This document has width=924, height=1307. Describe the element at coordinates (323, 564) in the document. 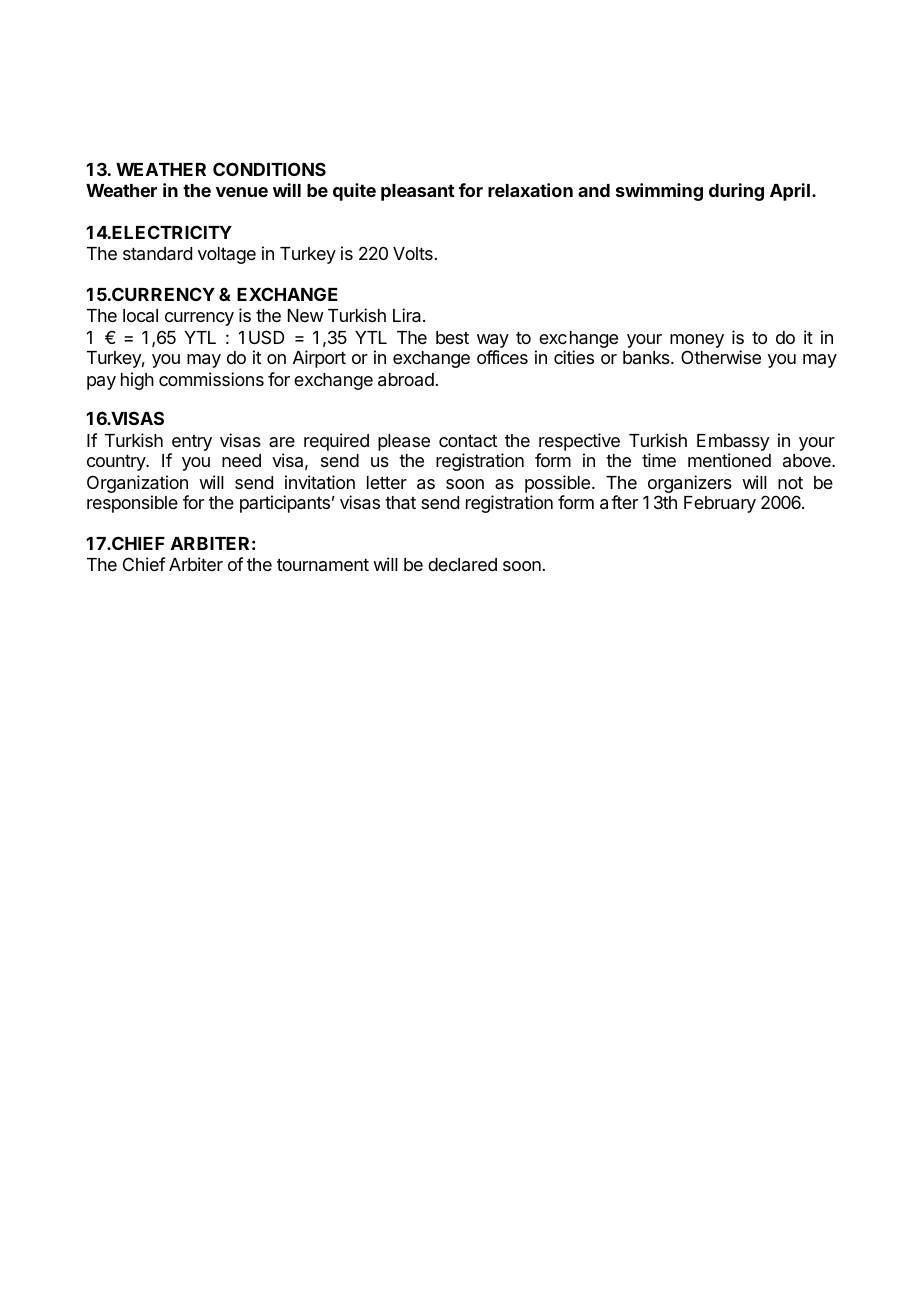

I see `tournament` at that location.
